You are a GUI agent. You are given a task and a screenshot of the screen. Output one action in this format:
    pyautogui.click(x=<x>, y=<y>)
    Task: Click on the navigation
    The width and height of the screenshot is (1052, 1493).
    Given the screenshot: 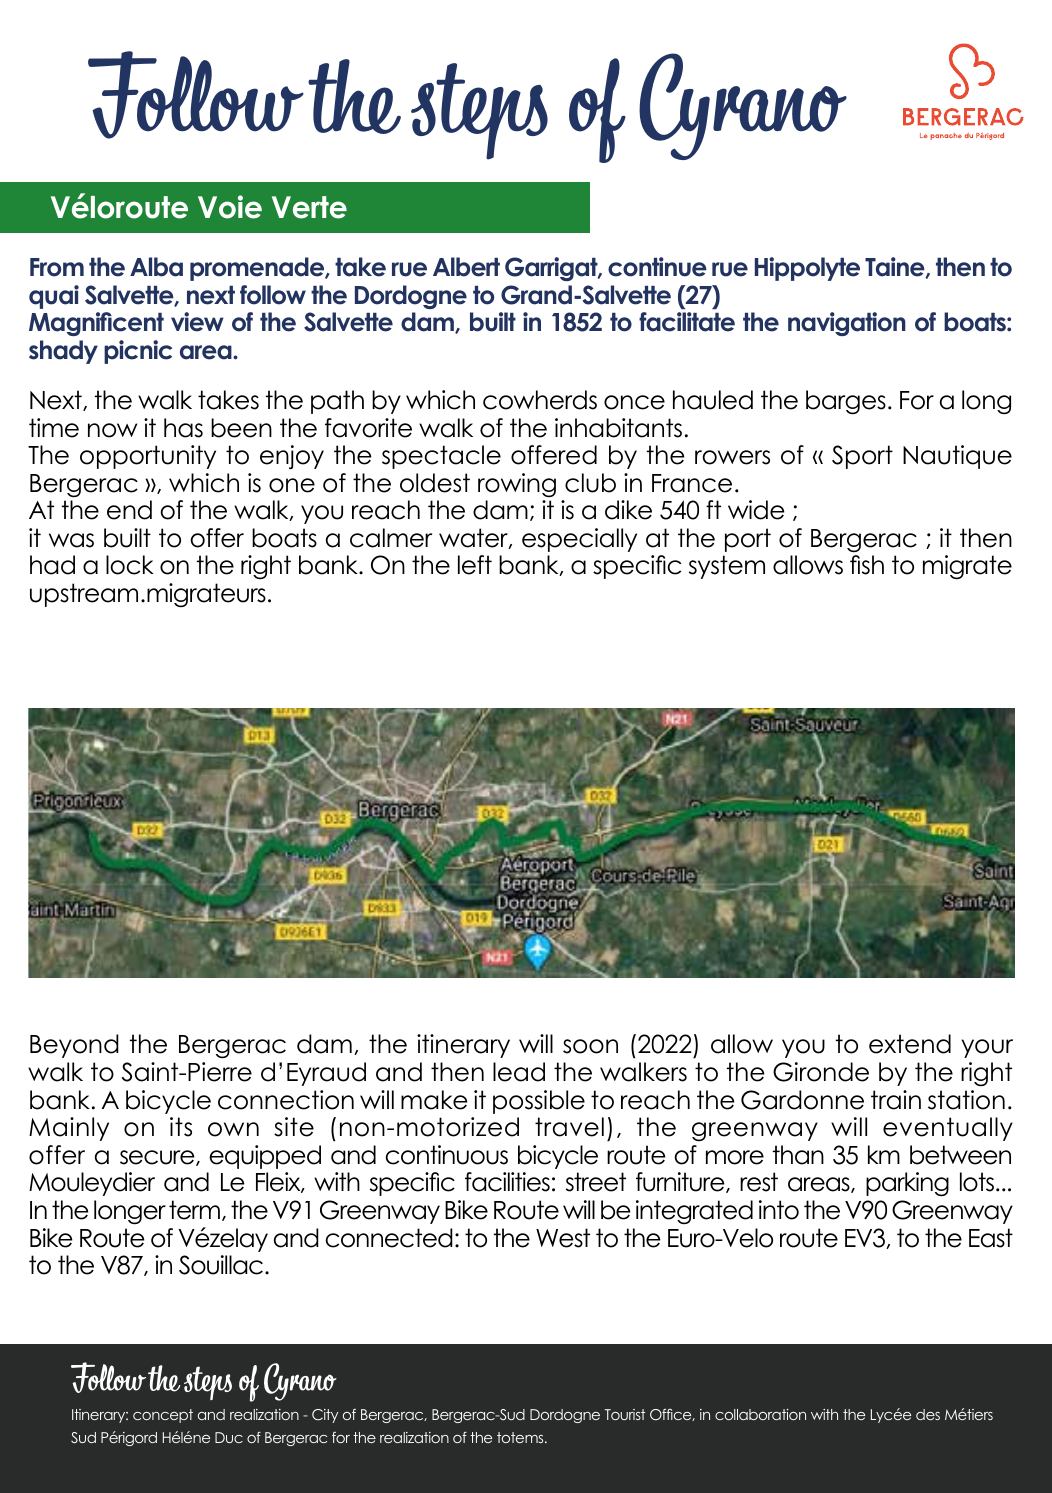 What is the action you would take?
    pyautogui.click(x=847, y=324)
